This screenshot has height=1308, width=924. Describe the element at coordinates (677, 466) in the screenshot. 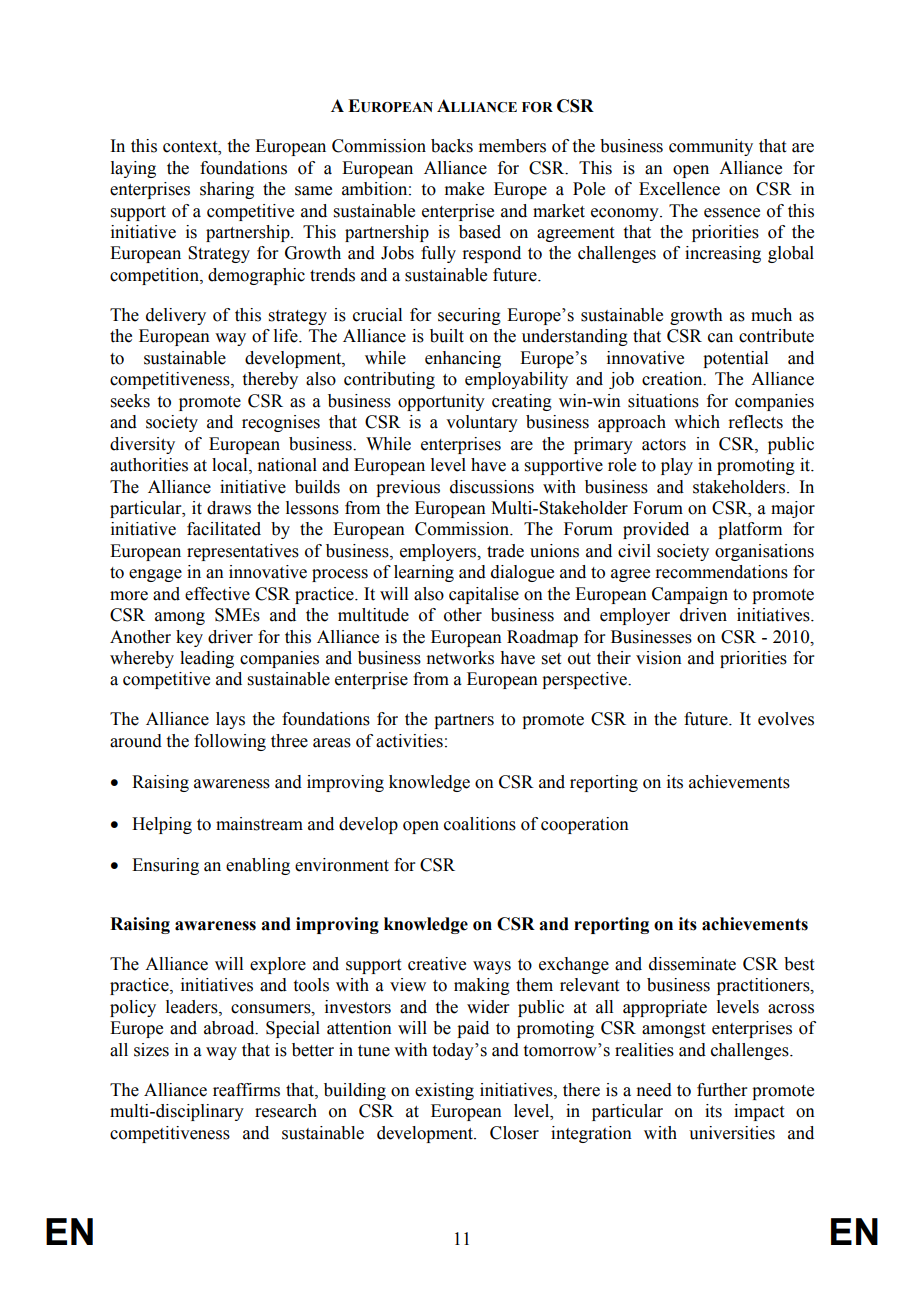

I see `play` at that location.
